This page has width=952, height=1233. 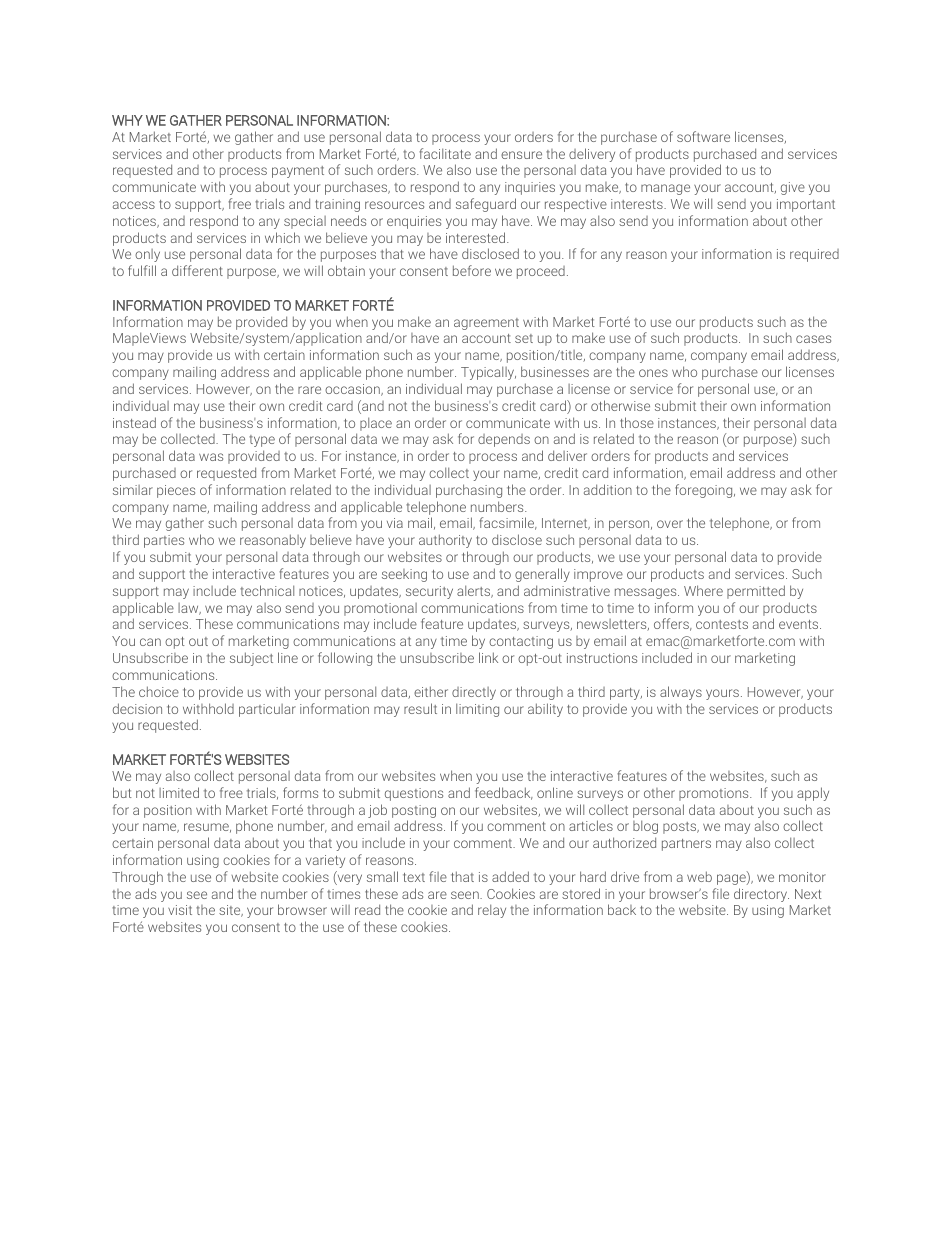 What do you see at coordinates (445, 153) in the page?
I see `facilitate` at bounding box center [445, 153].
